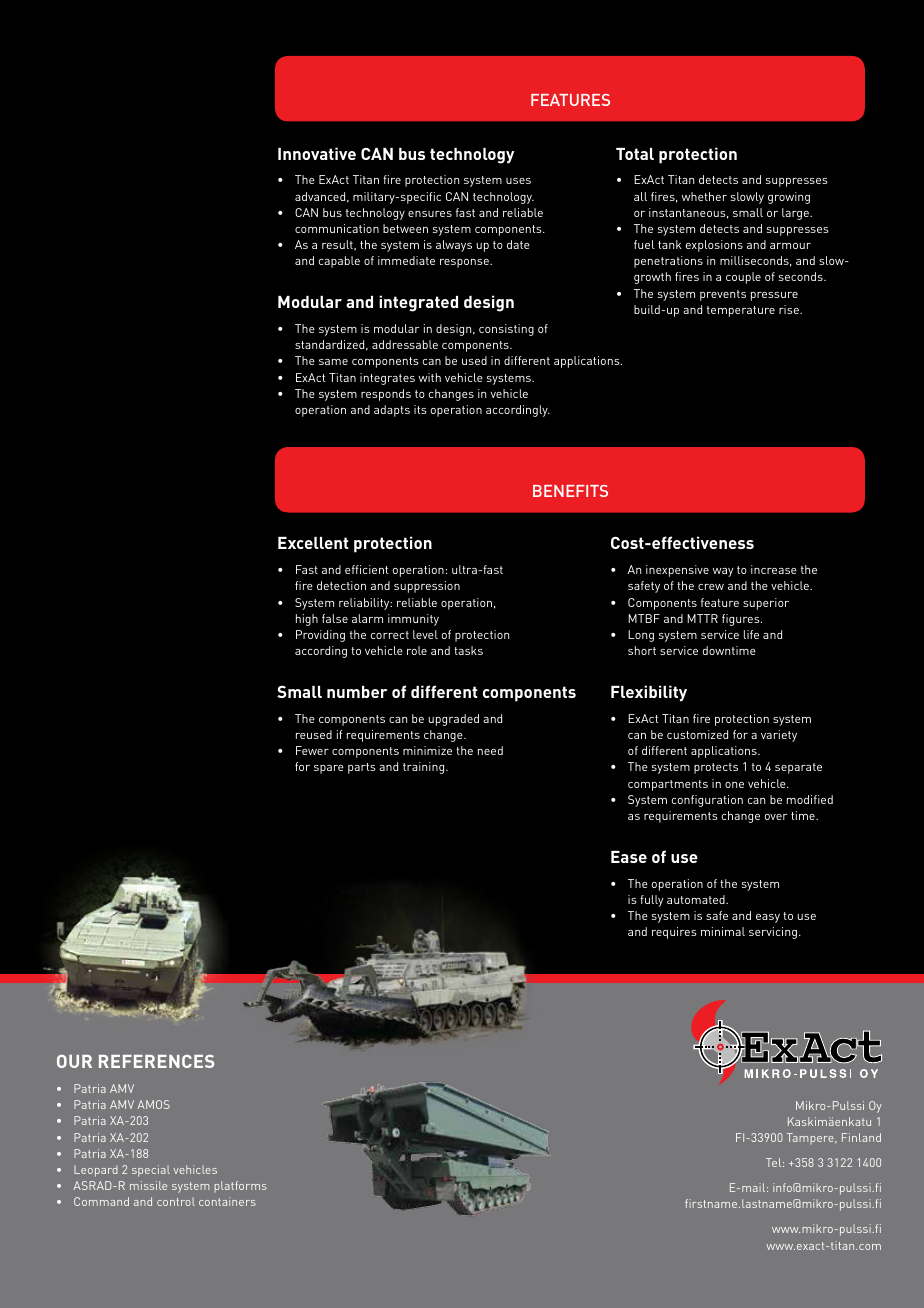 The height and width of the image is (1308, 924). Describe the element at coordinates (240, 1186) in the image. I see `platforms` at that location.
